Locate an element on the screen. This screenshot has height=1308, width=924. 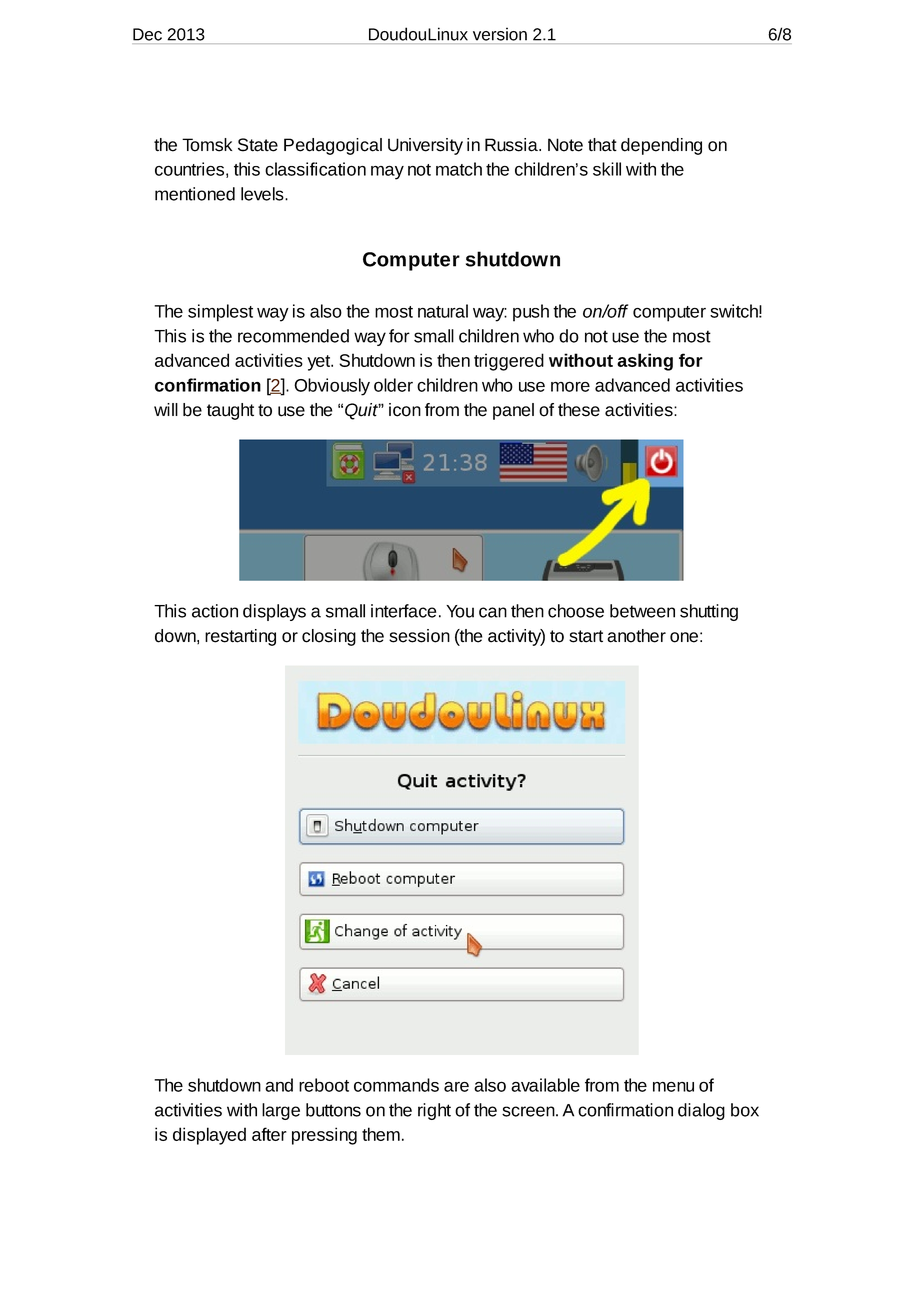
session is located at coordinates (419, 636).
